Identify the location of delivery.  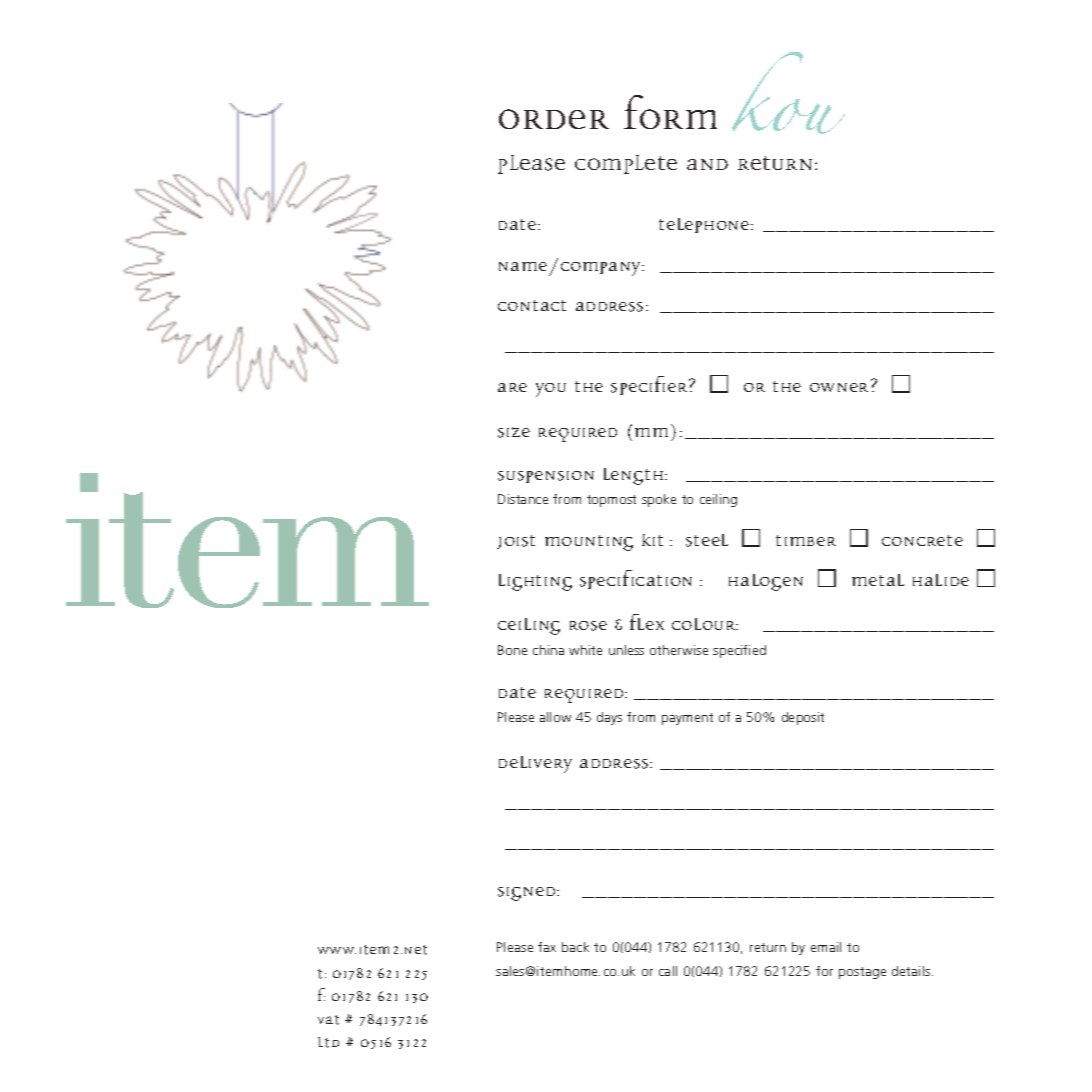
(535, 764).
